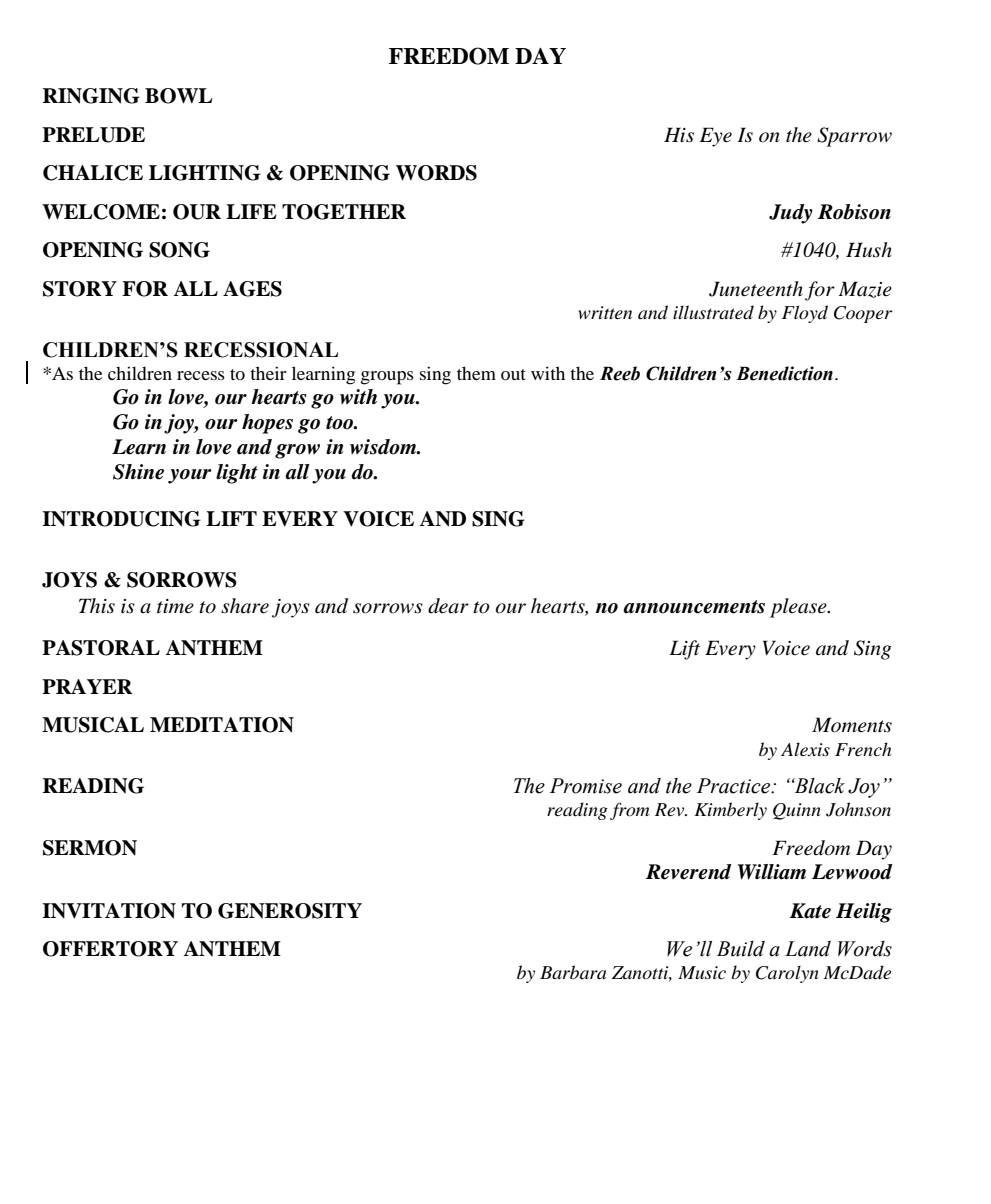  I want to click on Benediction, so click(784, 373).
